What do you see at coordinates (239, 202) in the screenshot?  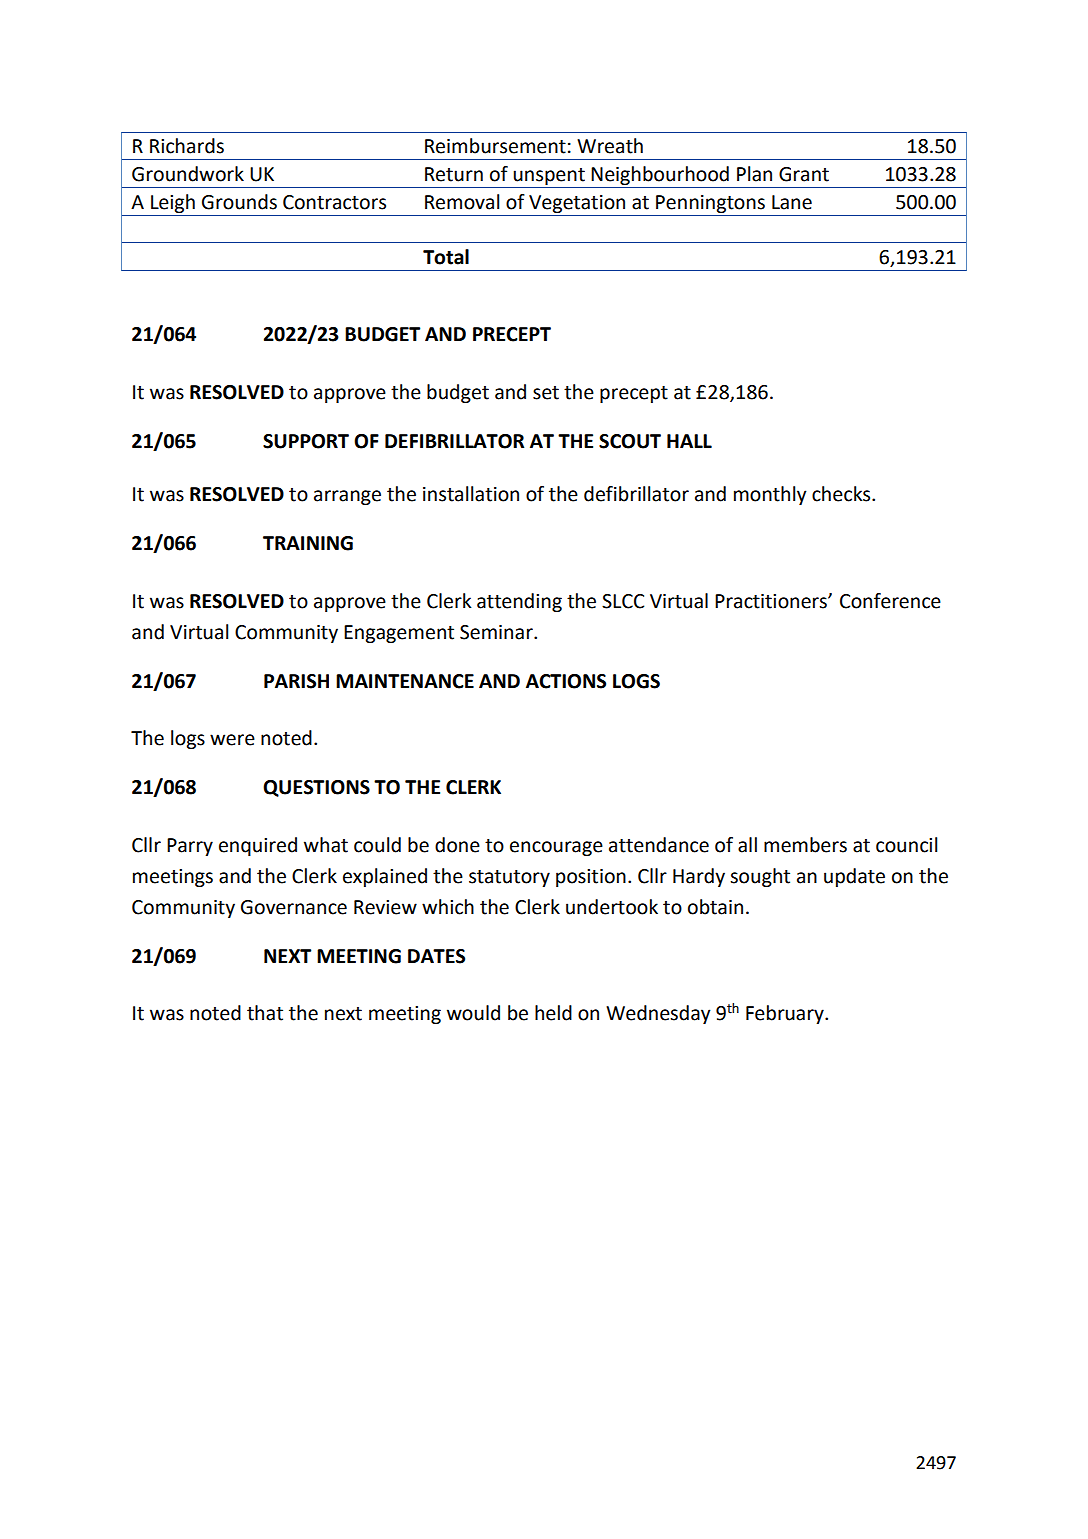 I see `Grounds` at bounding box center [239, 202].
